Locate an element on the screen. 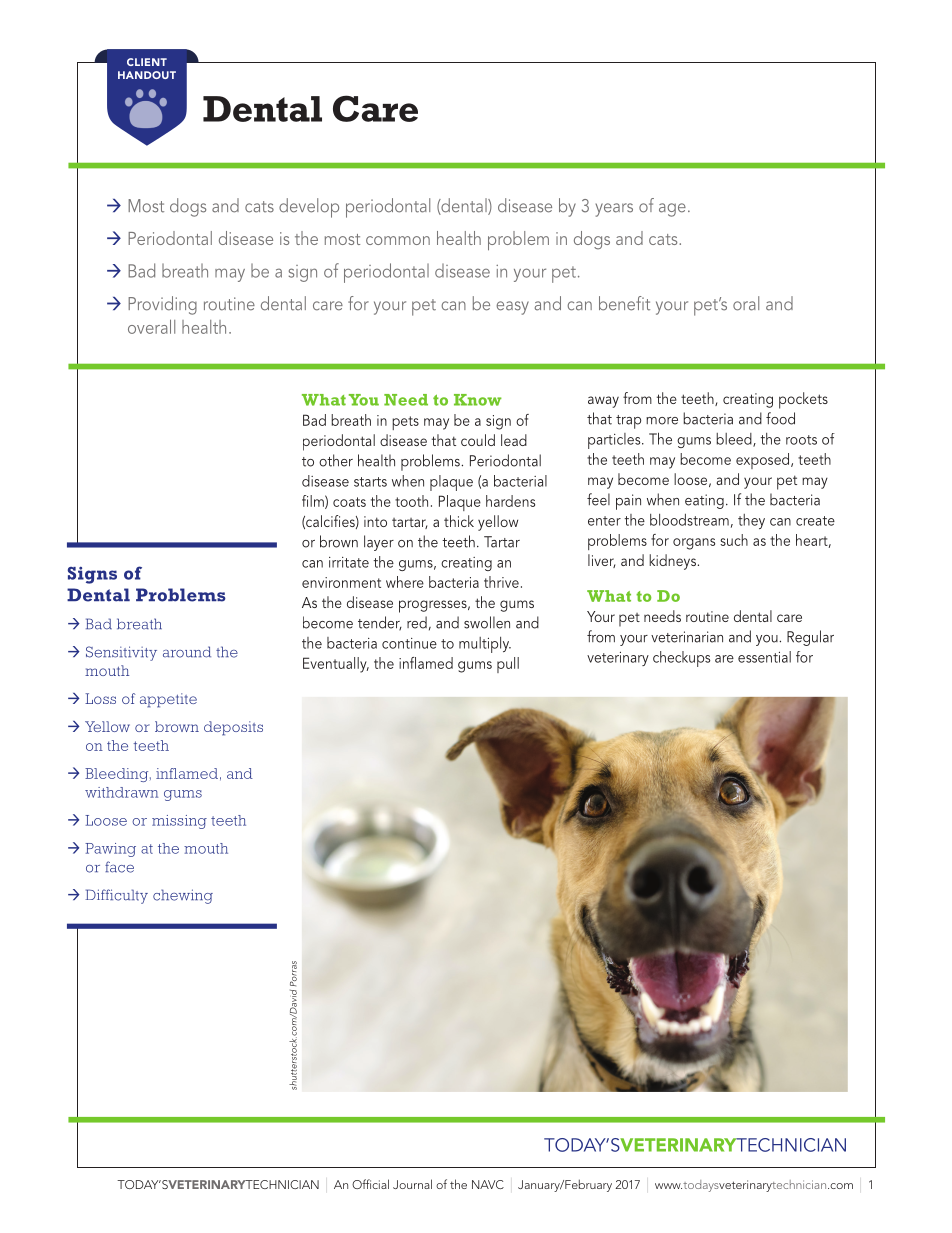  age is located at coordinates (672, 210).
